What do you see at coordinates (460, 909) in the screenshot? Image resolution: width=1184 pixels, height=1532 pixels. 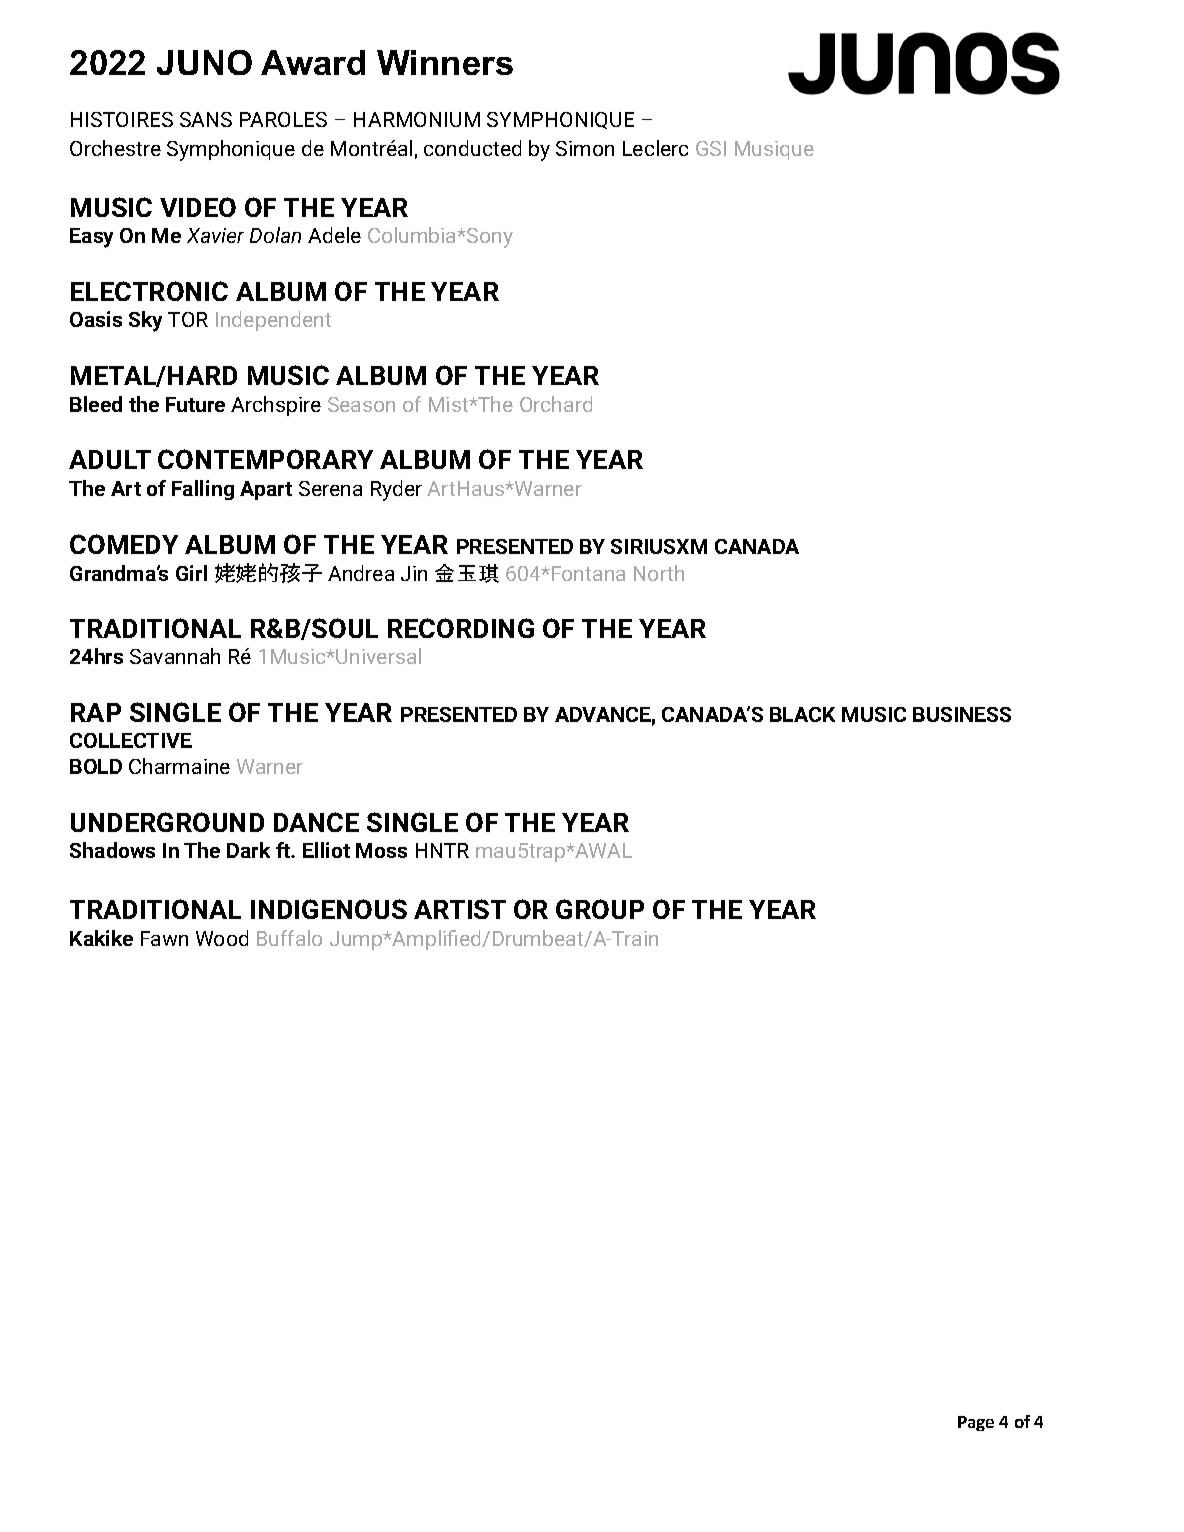 I see `ARTIST` at bounding box center [460, 909].
